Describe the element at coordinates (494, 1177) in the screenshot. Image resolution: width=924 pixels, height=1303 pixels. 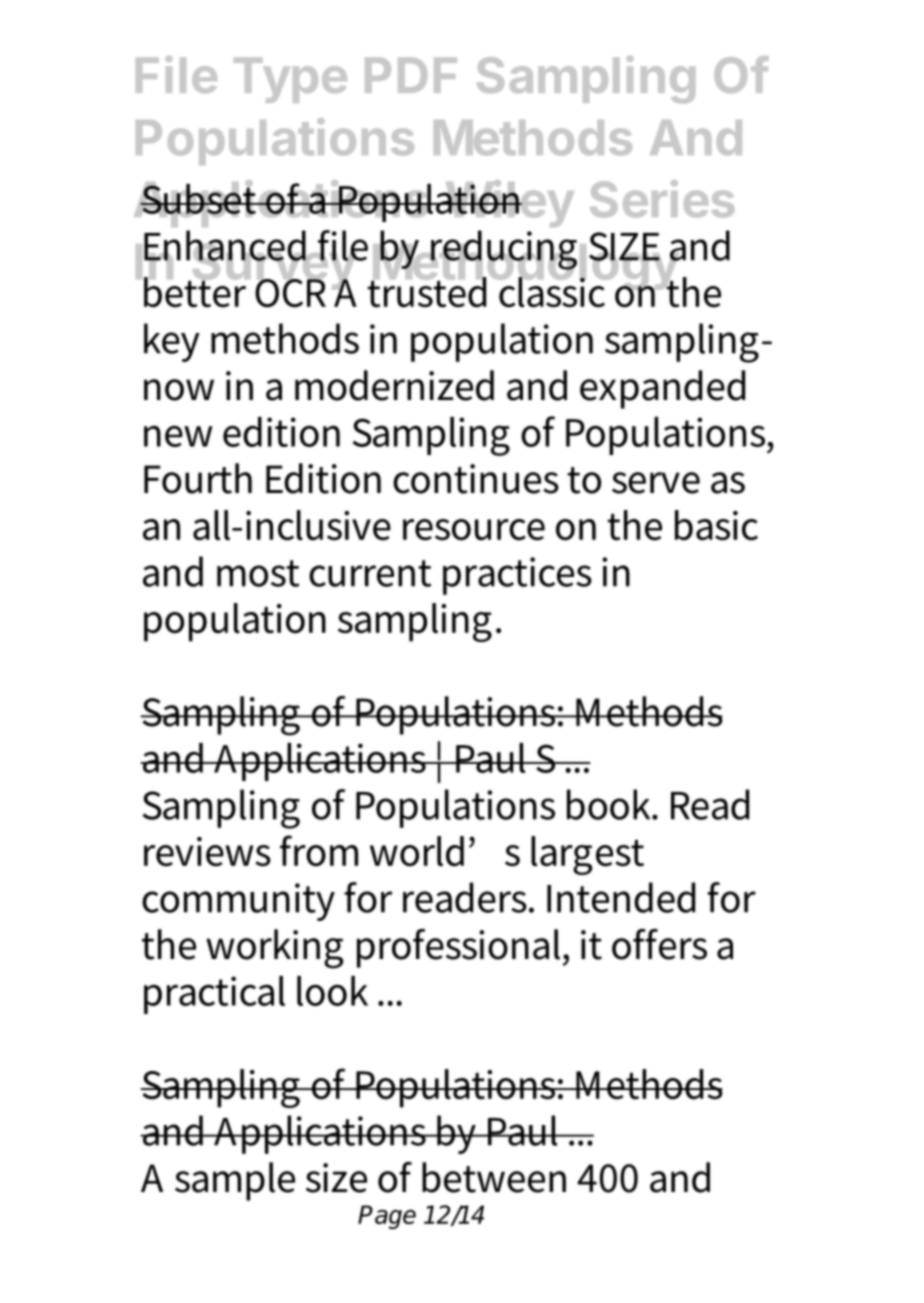
I see `between` at that location.
